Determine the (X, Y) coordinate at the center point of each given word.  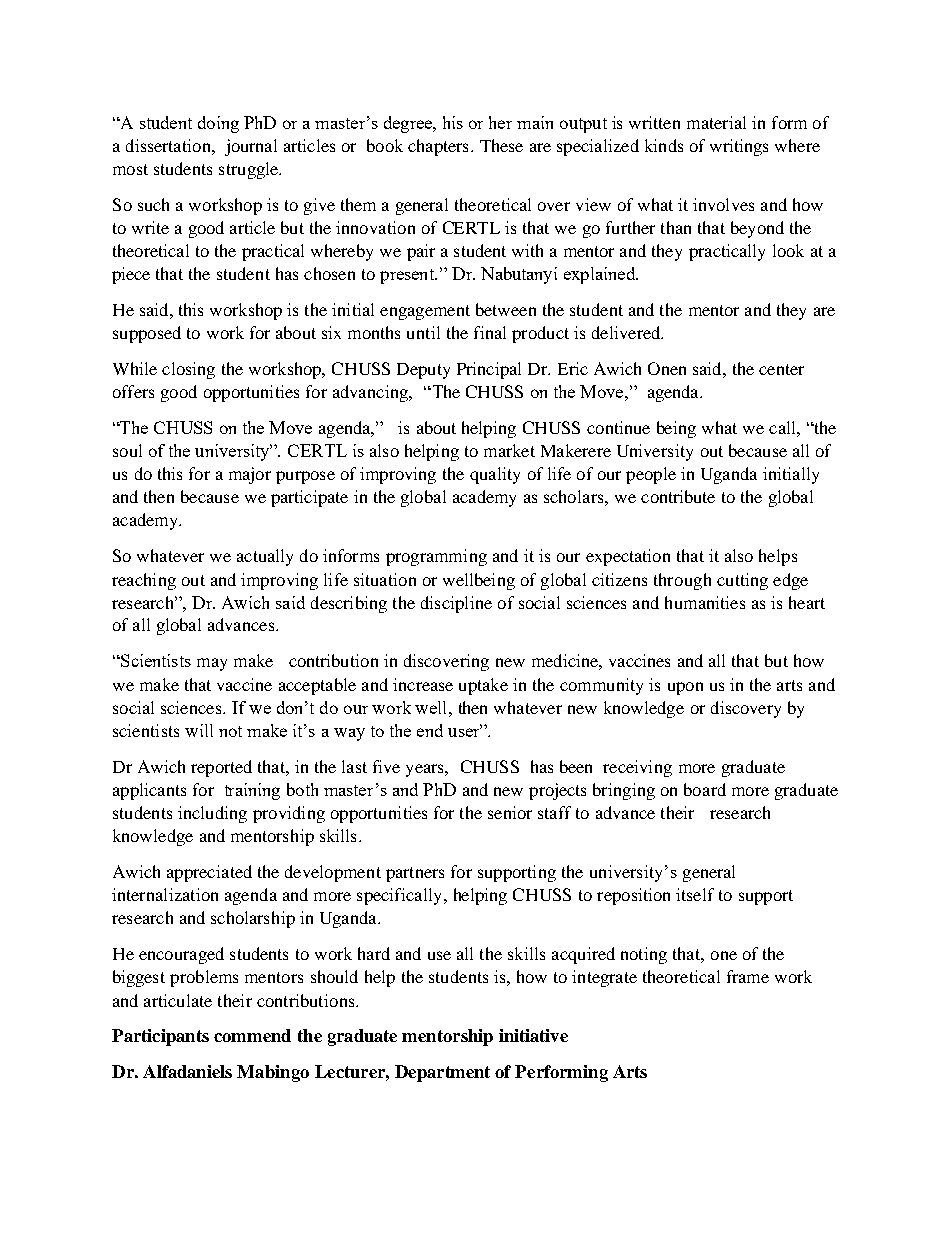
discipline (456, 604)
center (781, 369)
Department (442, 1073)
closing (188, 370)
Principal (489, 370)
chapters (438, 147)
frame (748, 976)
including (212, 814)
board (705, 789)
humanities (705, 602)
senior (510, 812)
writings (739, 147)
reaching (144, 581)
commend (252, 1035)
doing (218, 124)
